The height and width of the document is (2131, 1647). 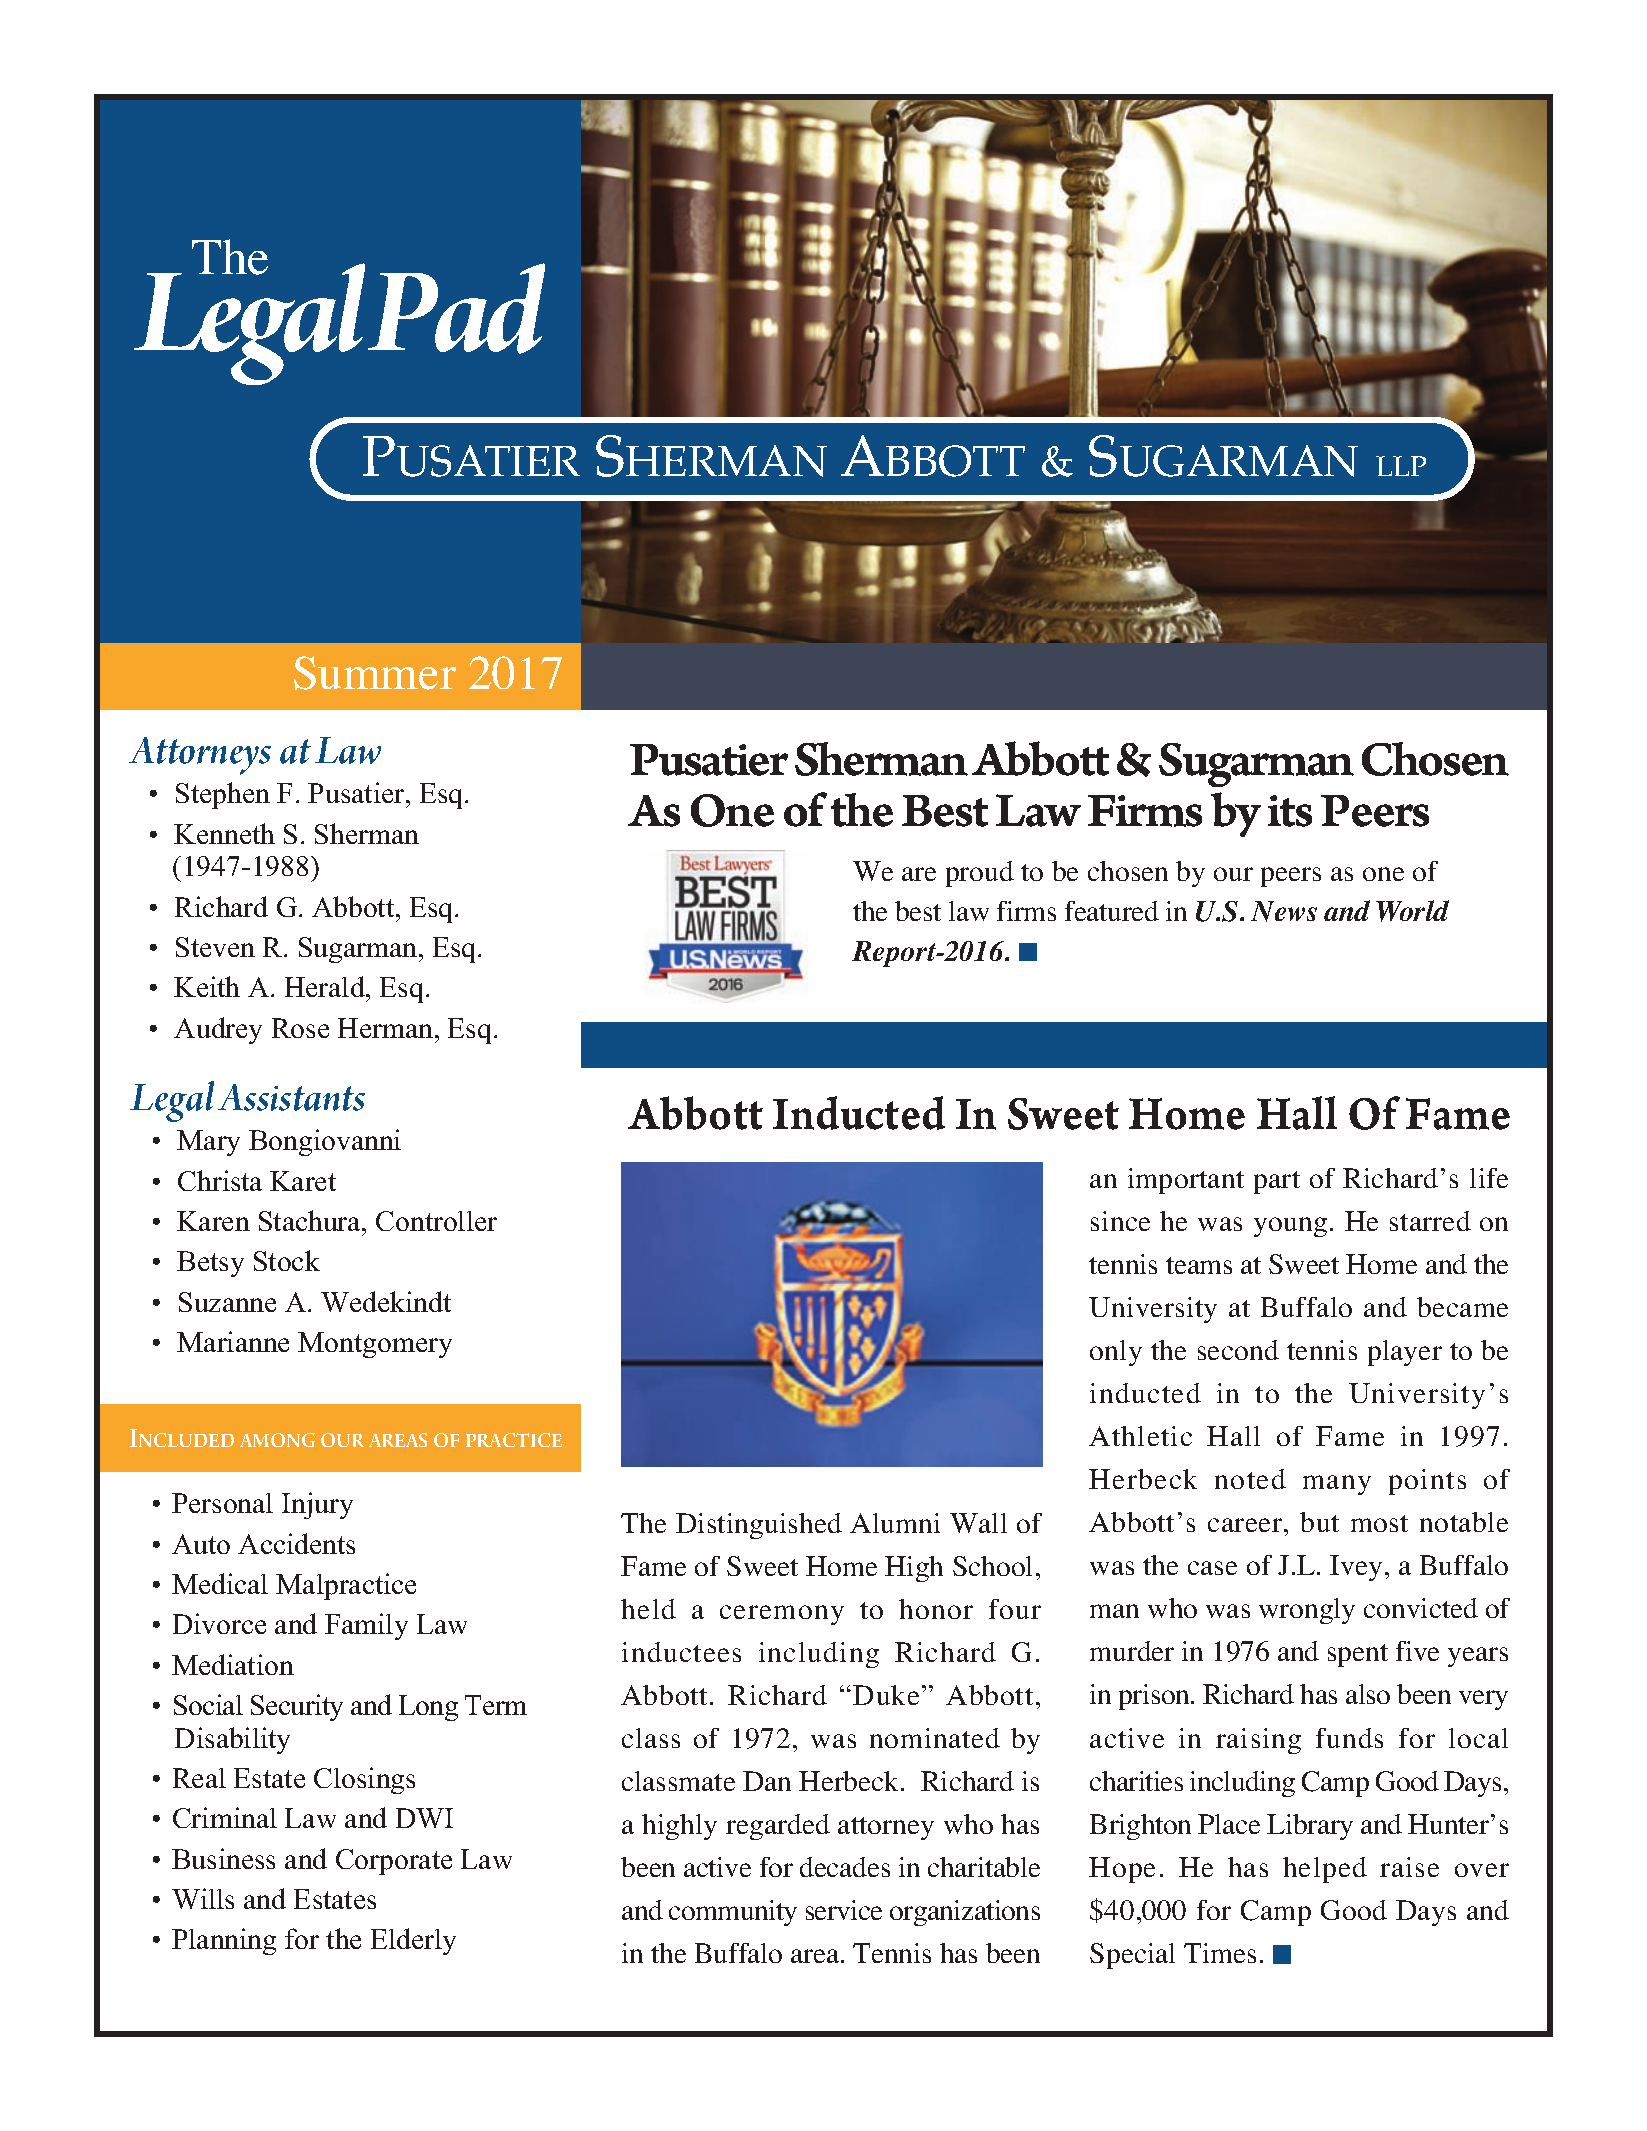 What do you see at coordinates (456, 308) in the document?
I see `Pad` at bounding box center [456, 308].
